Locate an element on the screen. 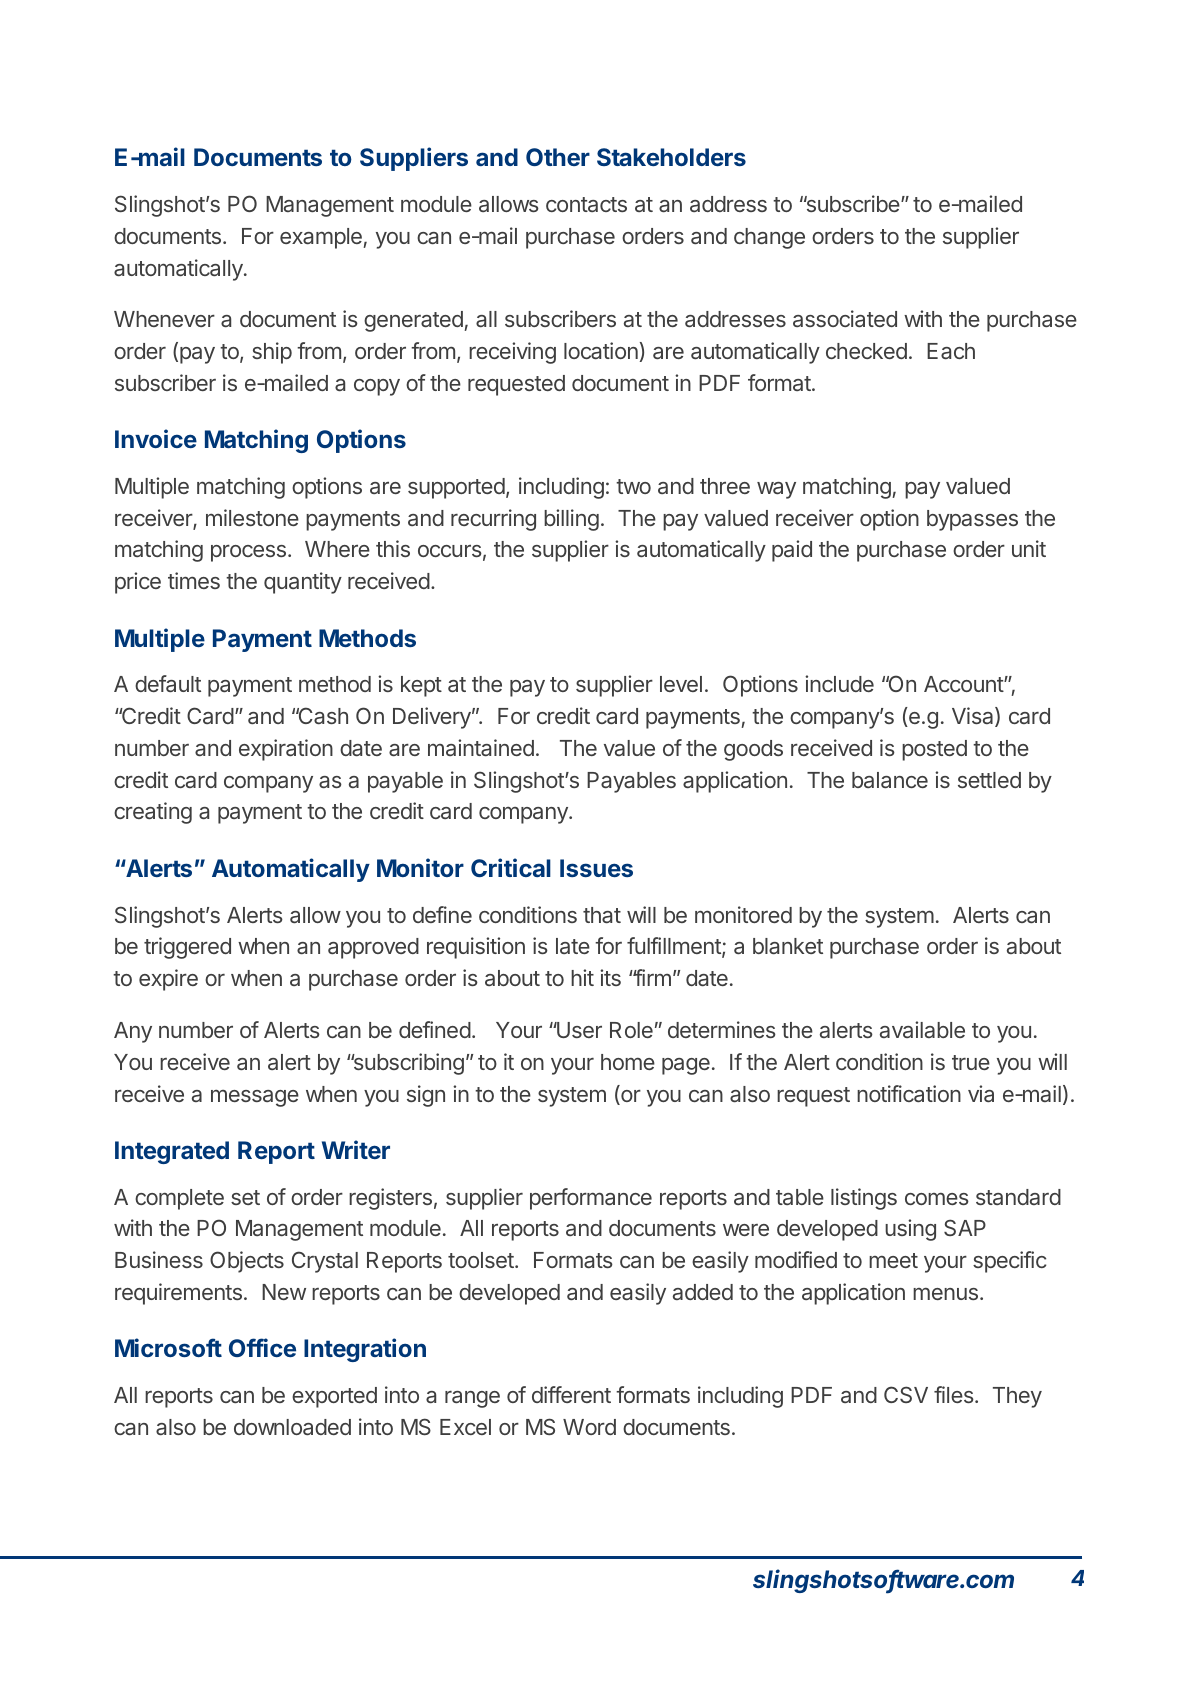  balance is located at coordinates (890, 780).
